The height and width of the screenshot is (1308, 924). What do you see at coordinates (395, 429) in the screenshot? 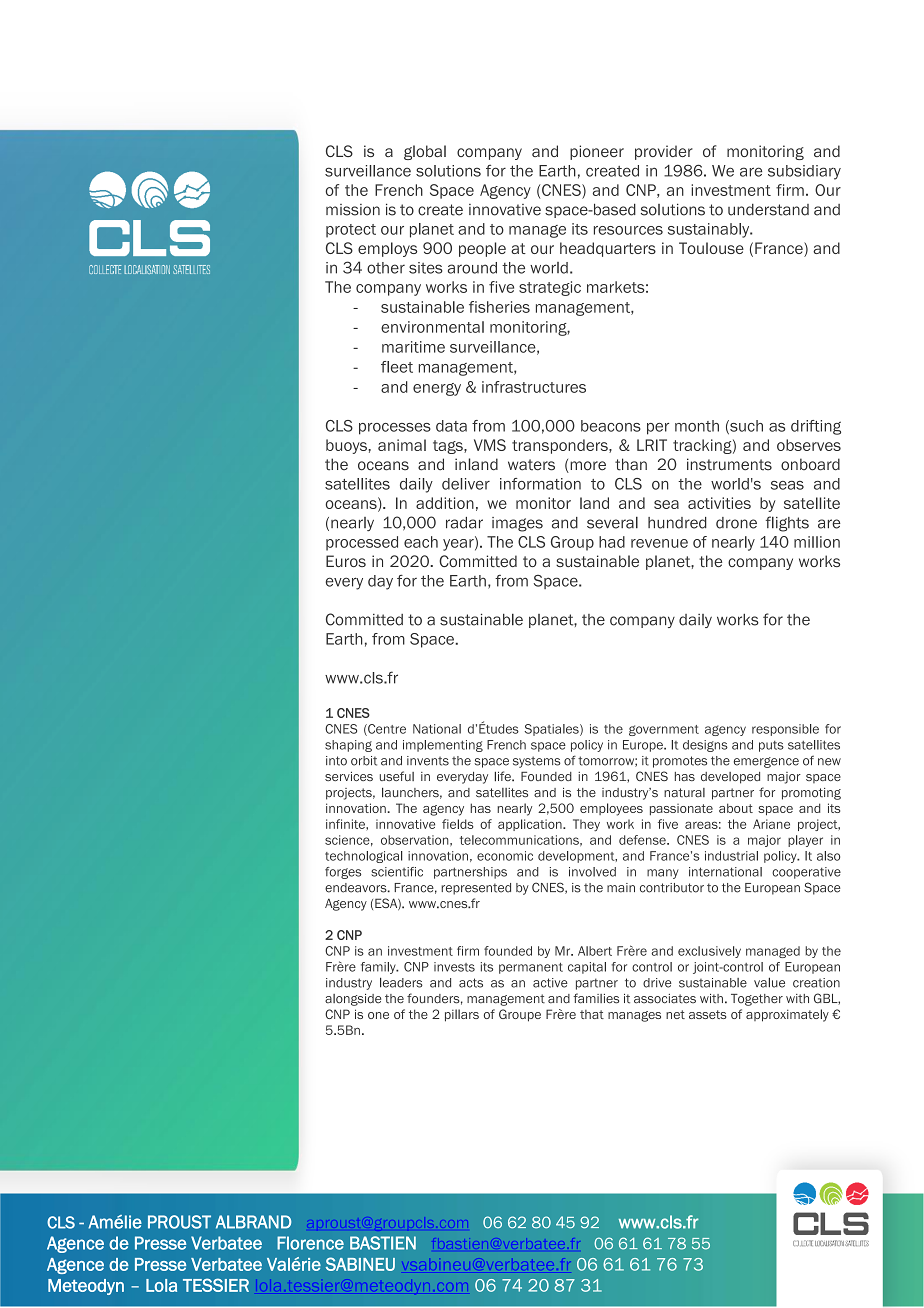
I see `processes` at bounding box center [395, 429].
